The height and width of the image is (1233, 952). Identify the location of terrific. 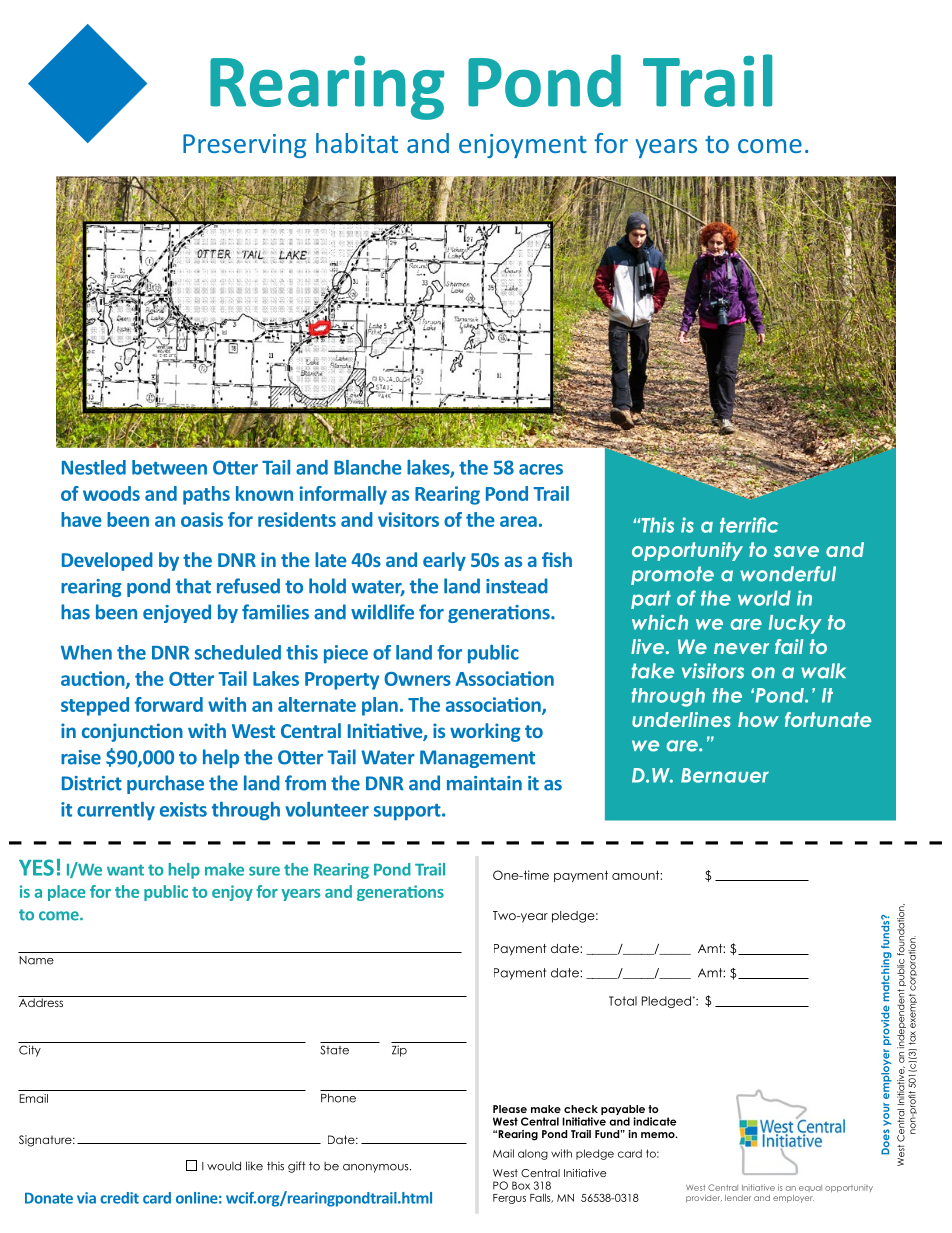
(749, 525).
